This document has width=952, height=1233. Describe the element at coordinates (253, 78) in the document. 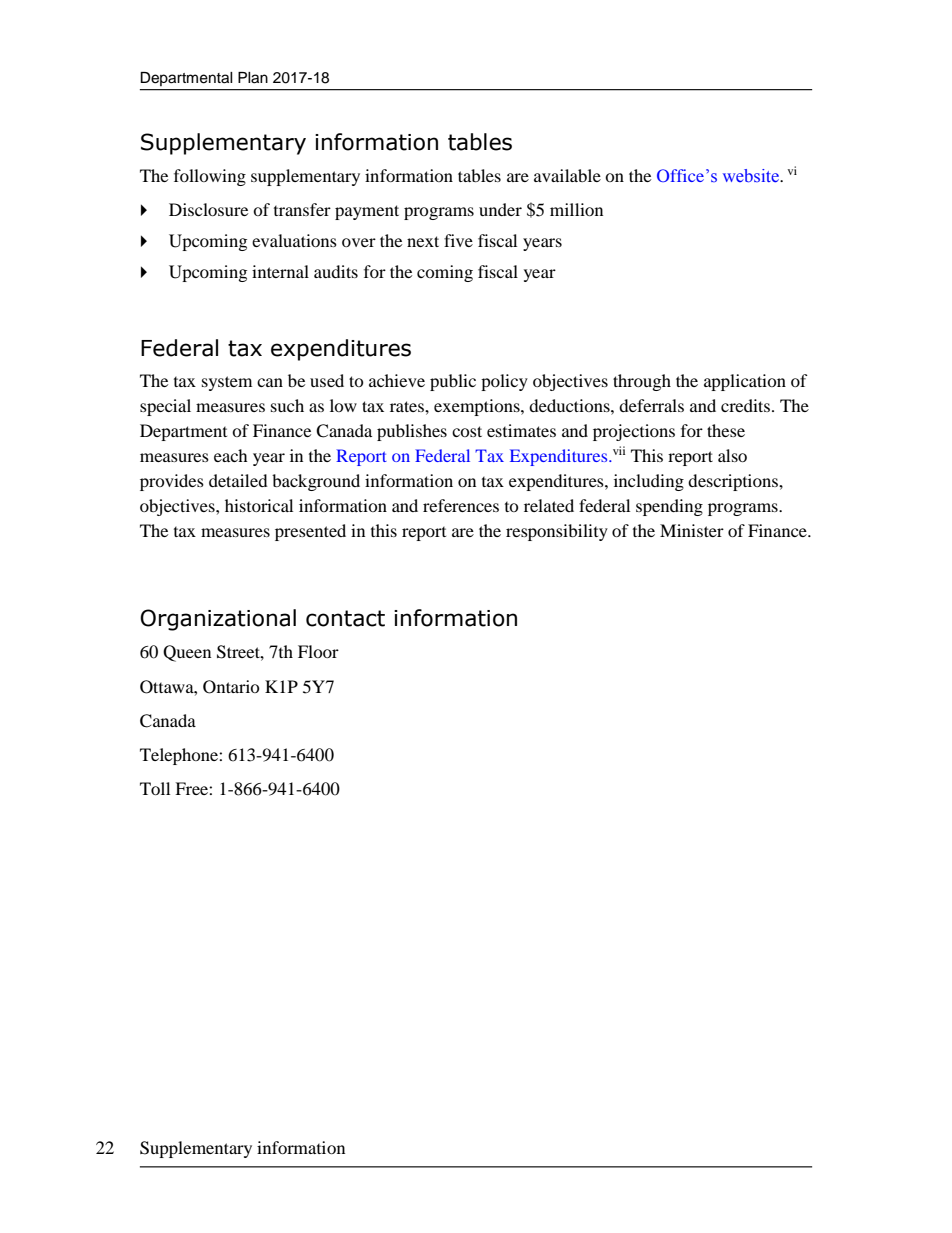

I see `Plan` at that location.
